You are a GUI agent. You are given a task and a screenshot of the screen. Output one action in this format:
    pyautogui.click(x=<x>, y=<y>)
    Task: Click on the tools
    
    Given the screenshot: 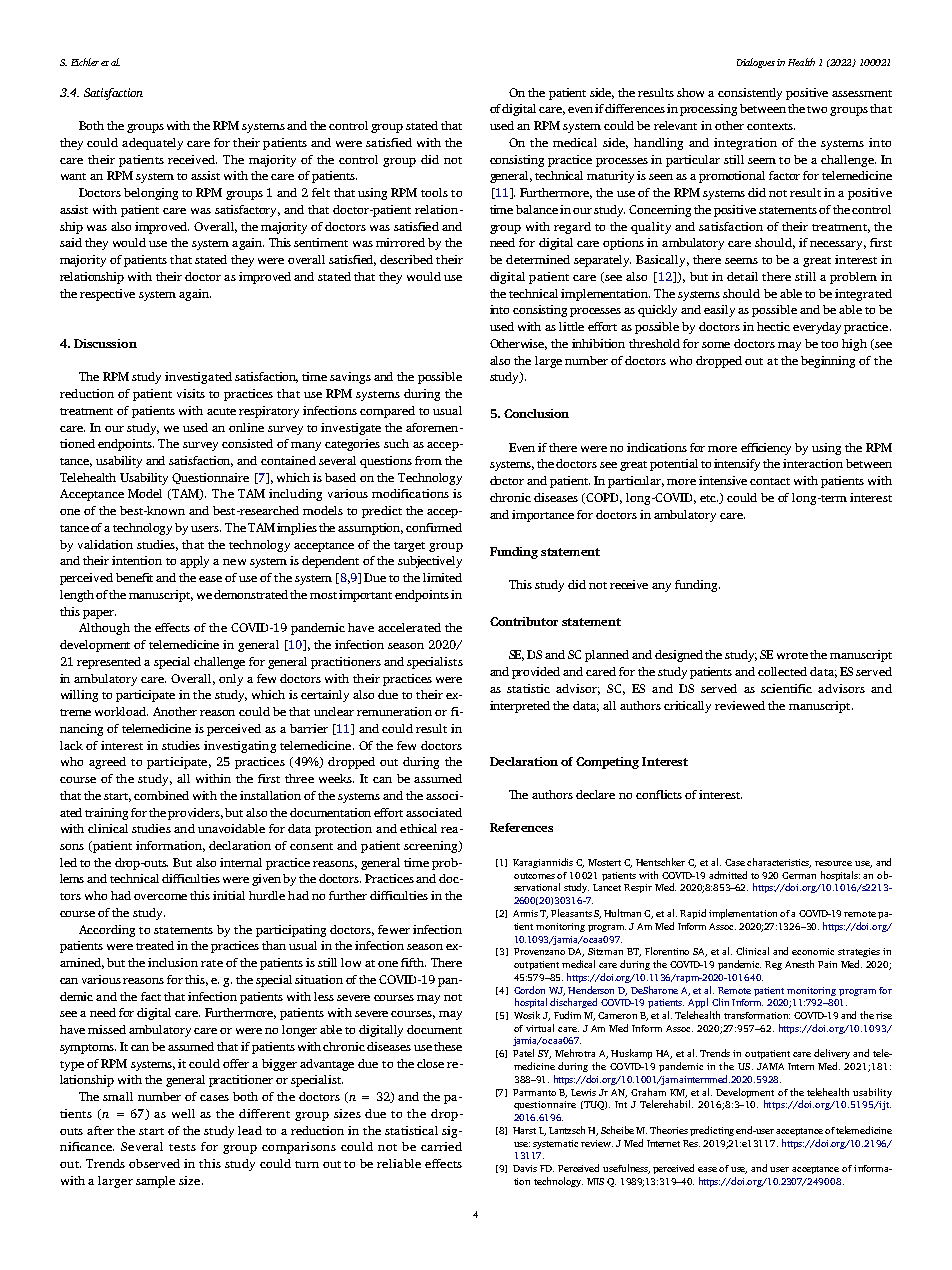 What is the action you would take?
    pyautogui.click(x=434, y=192)
